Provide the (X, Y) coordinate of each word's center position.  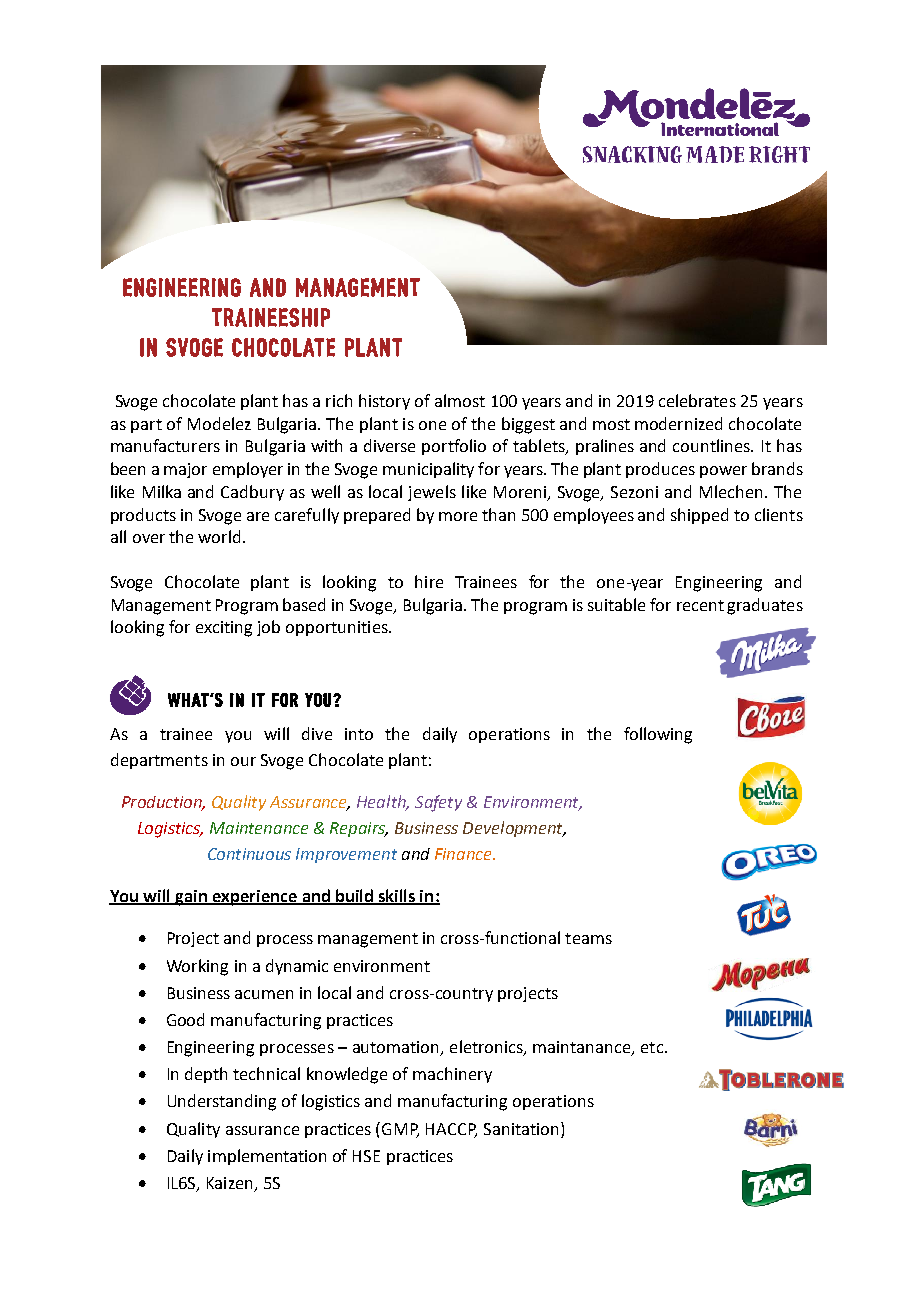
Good (185, 1019)
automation (397, 1048)
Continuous (249, 854)
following (658, 735)
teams (588, 938)
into (359, 734)
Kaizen (229, 1183)
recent (700, 605)
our (243, 761)
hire (429, 581)
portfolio (454, 447)
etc (653, 1047)
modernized (678, 423)
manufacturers (165, 445)
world (221, 536)
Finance (464, 854)
